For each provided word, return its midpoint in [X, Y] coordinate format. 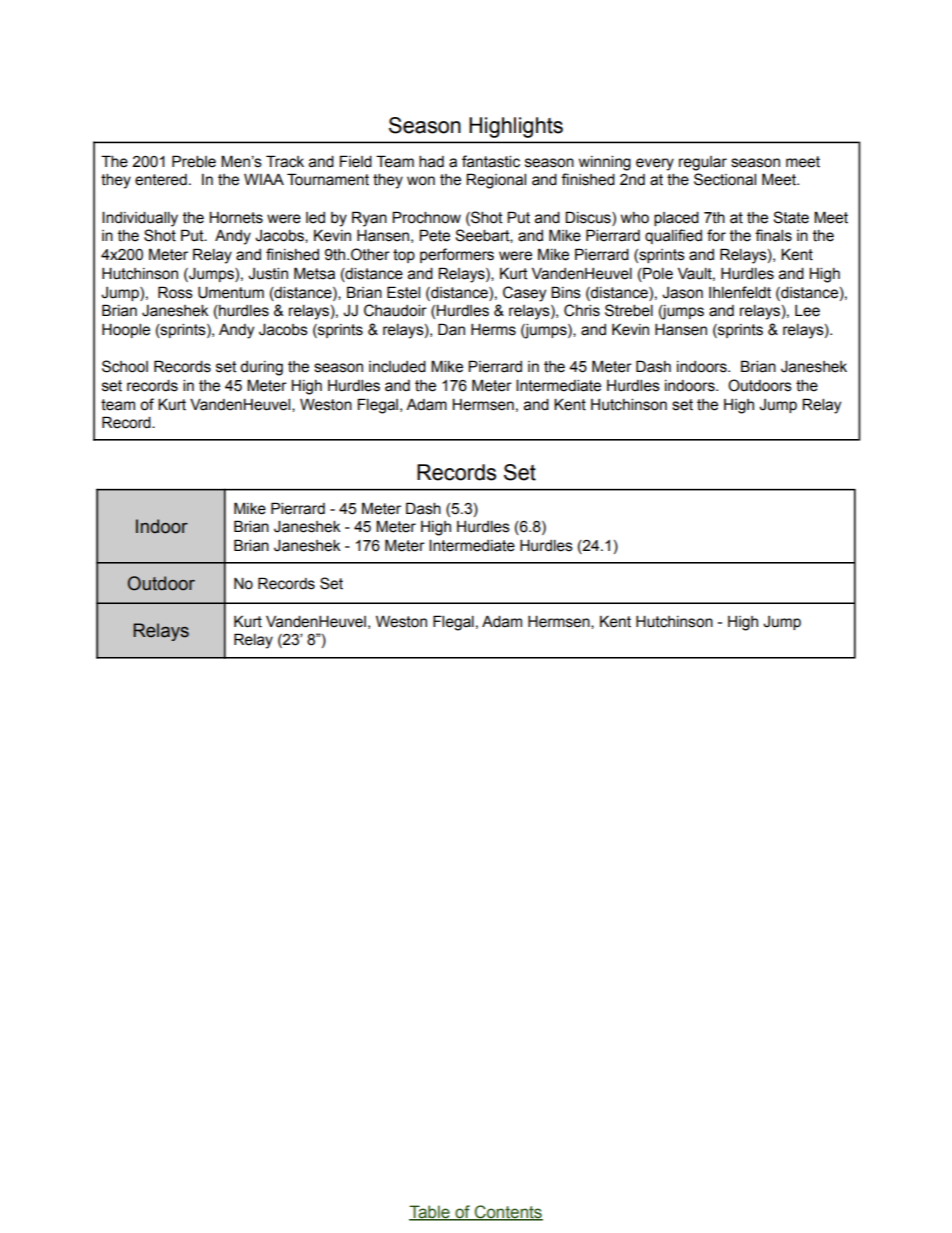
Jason [682, 293]
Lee [807, 311]
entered [161, 180]
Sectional [725, 179]
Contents [507, 1213]
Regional [496, 181]
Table [430, 1213]
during [261, 368]
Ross [175, 292]
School [125, 366]
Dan [451, 329]
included [397, 366]
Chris [582, 310]
